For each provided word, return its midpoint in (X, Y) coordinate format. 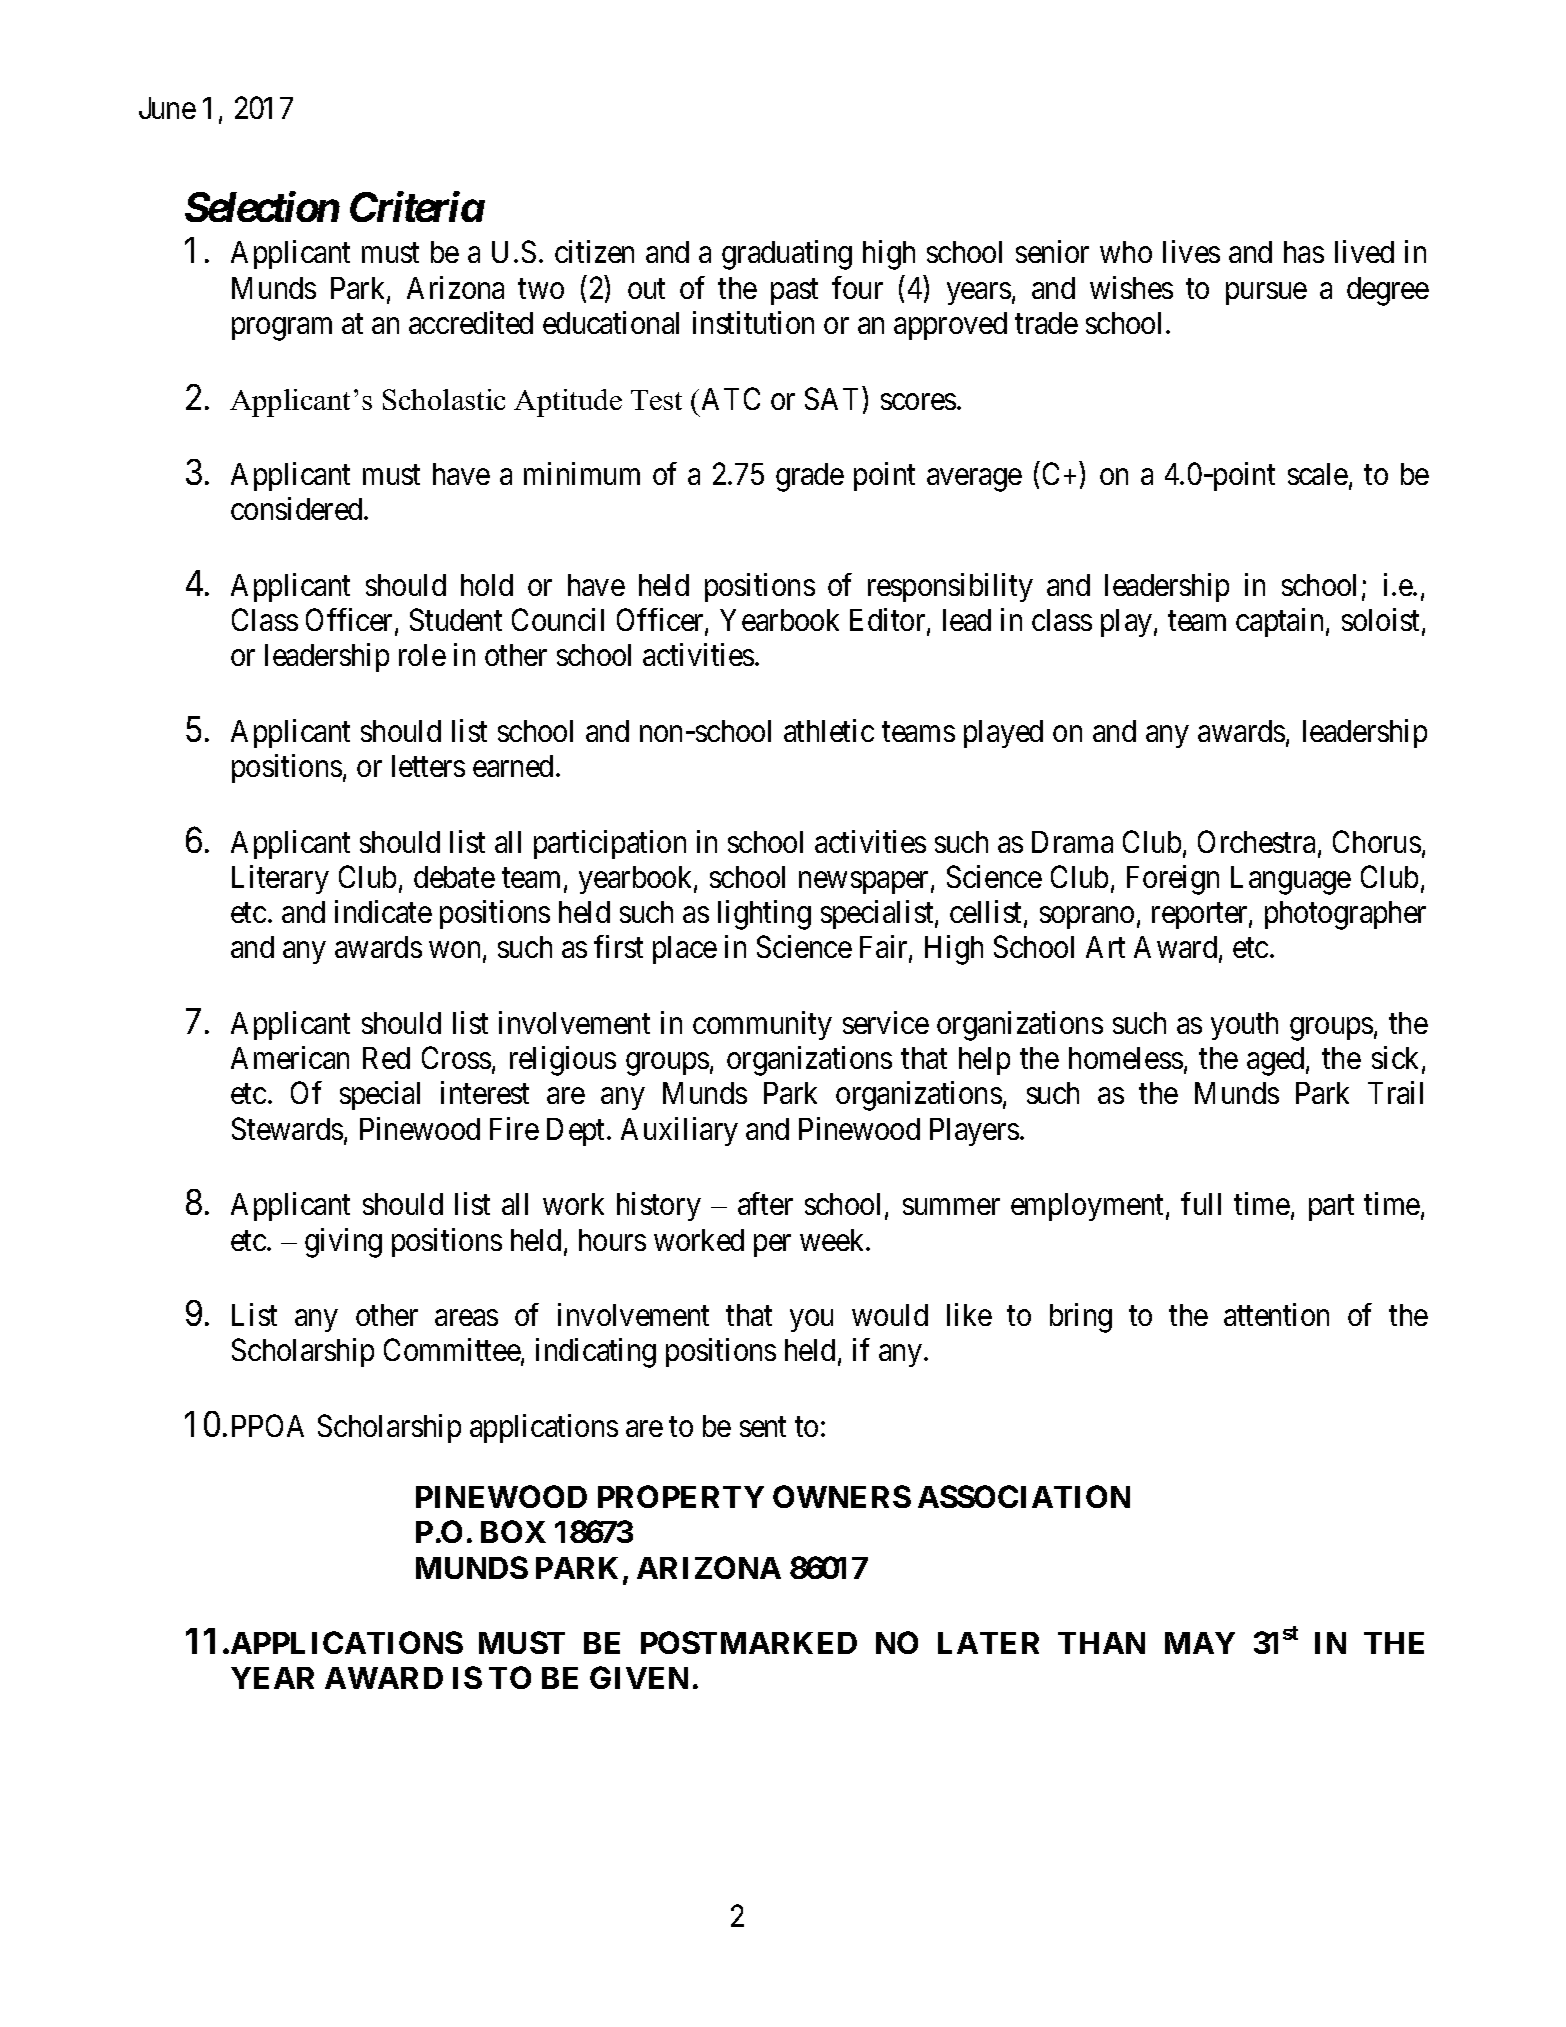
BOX (513, 1531)
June (167, 108)
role (422, 655)
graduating (787, 255)
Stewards (287, 1128)
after (765, 1203)
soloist (1382, 621)
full (1201, 1203)
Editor (889, 621)
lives (1191, 251)
